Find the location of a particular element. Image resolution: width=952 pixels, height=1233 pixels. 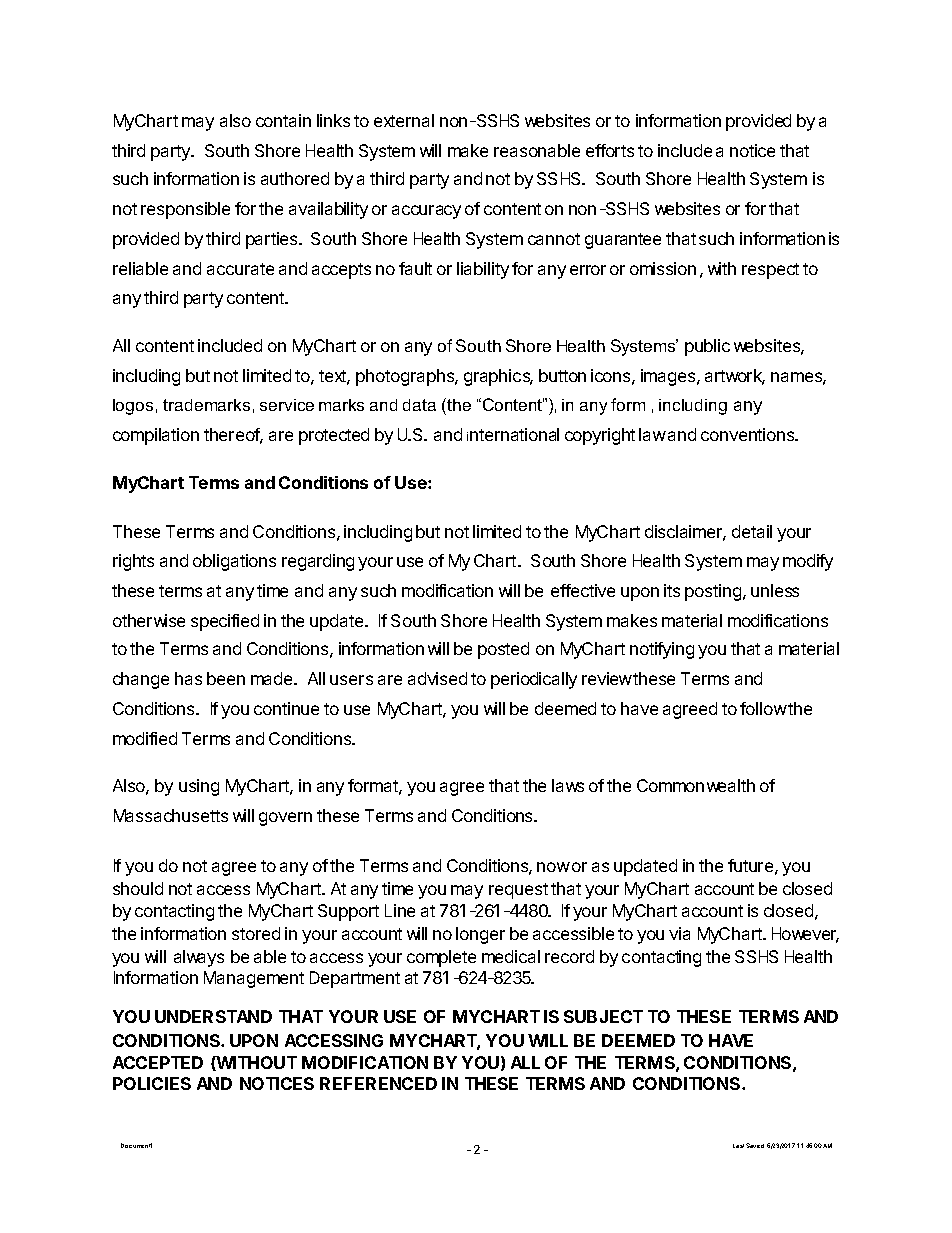

REFERENCED is located at coordinates (378, 1083).
